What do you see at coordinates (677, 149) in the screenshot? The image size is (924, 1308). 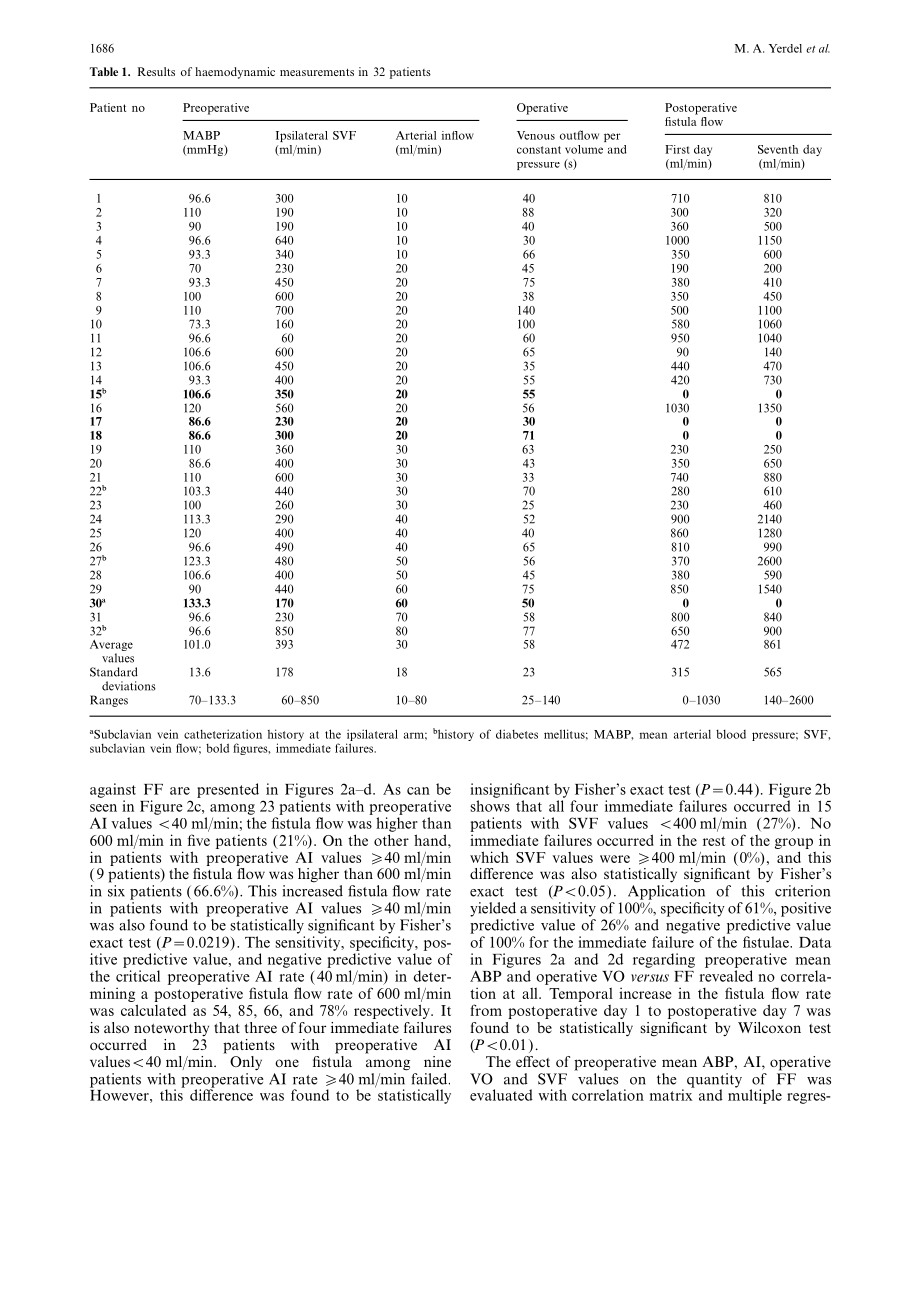 I see `First` at bounding box center [677, 149].
